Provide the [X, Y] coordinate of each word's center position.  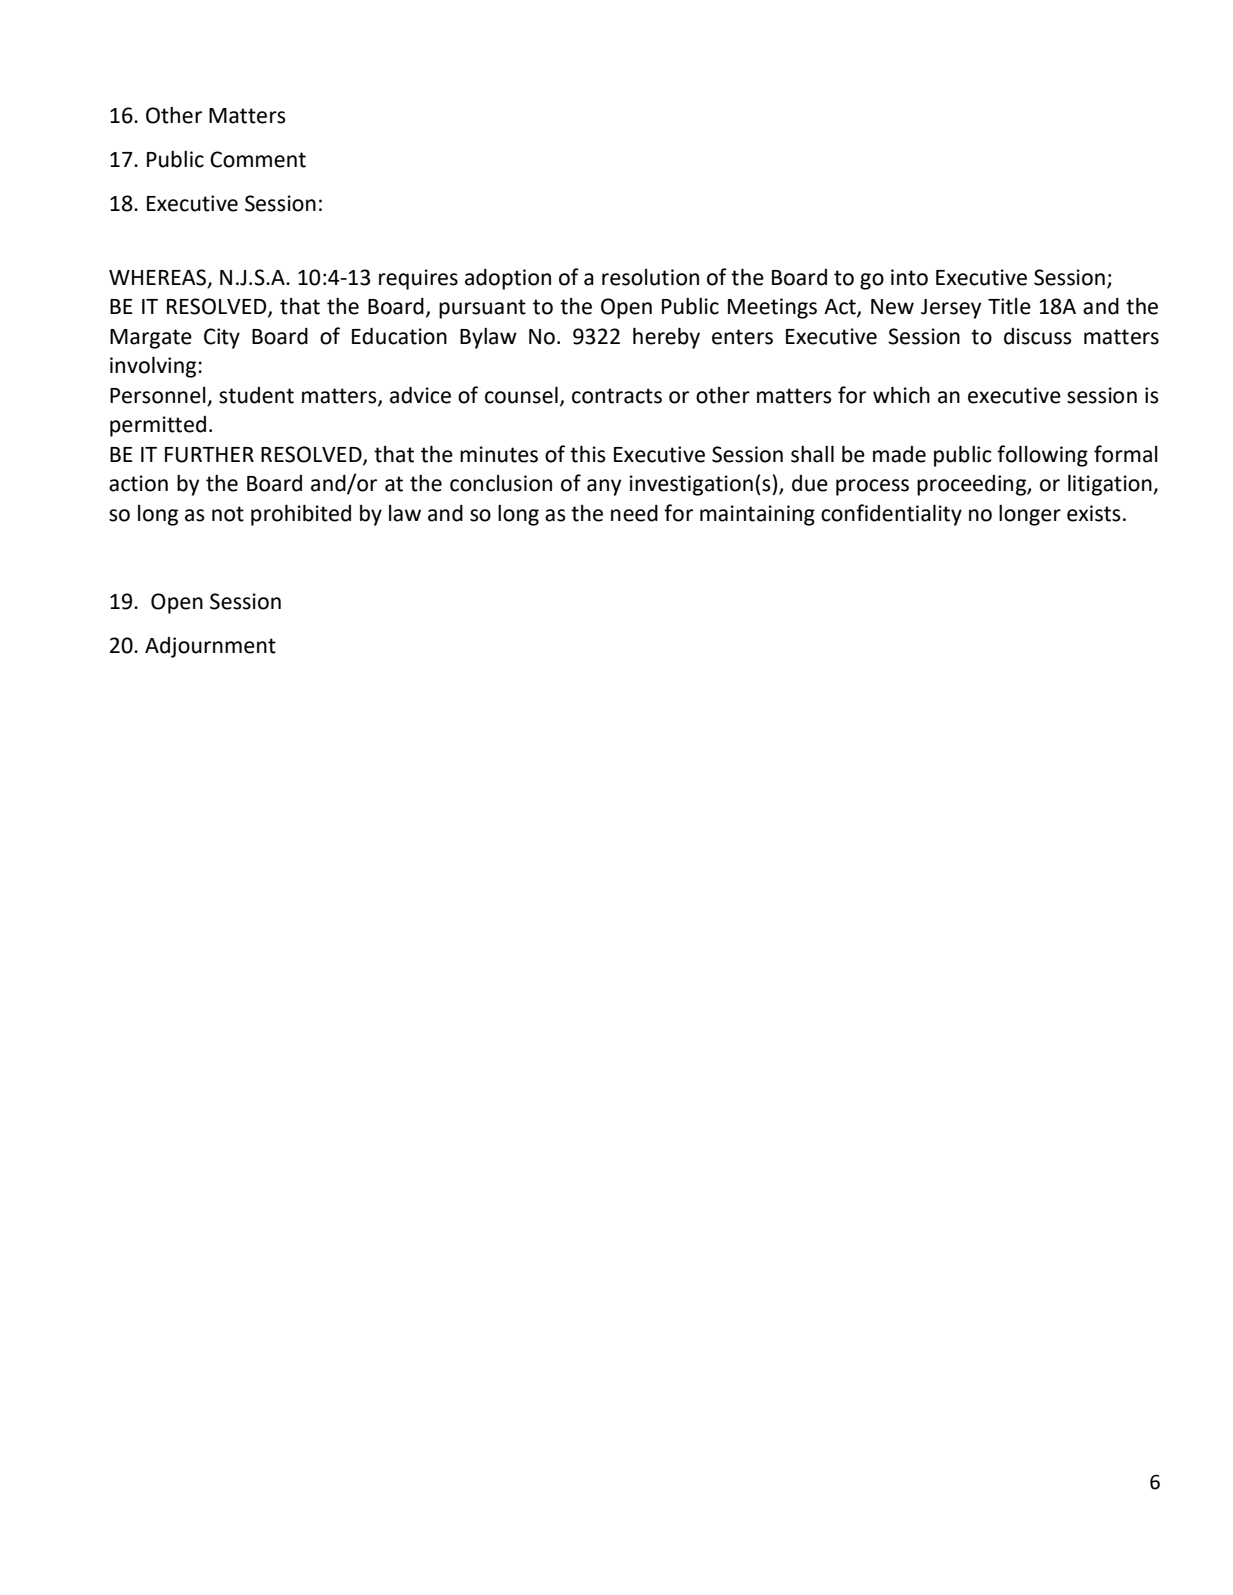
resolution [650, 277]
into [909, 277]
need [634, 513]
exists [1094, 513]
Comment [258, 159]
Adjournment [210, 647]
